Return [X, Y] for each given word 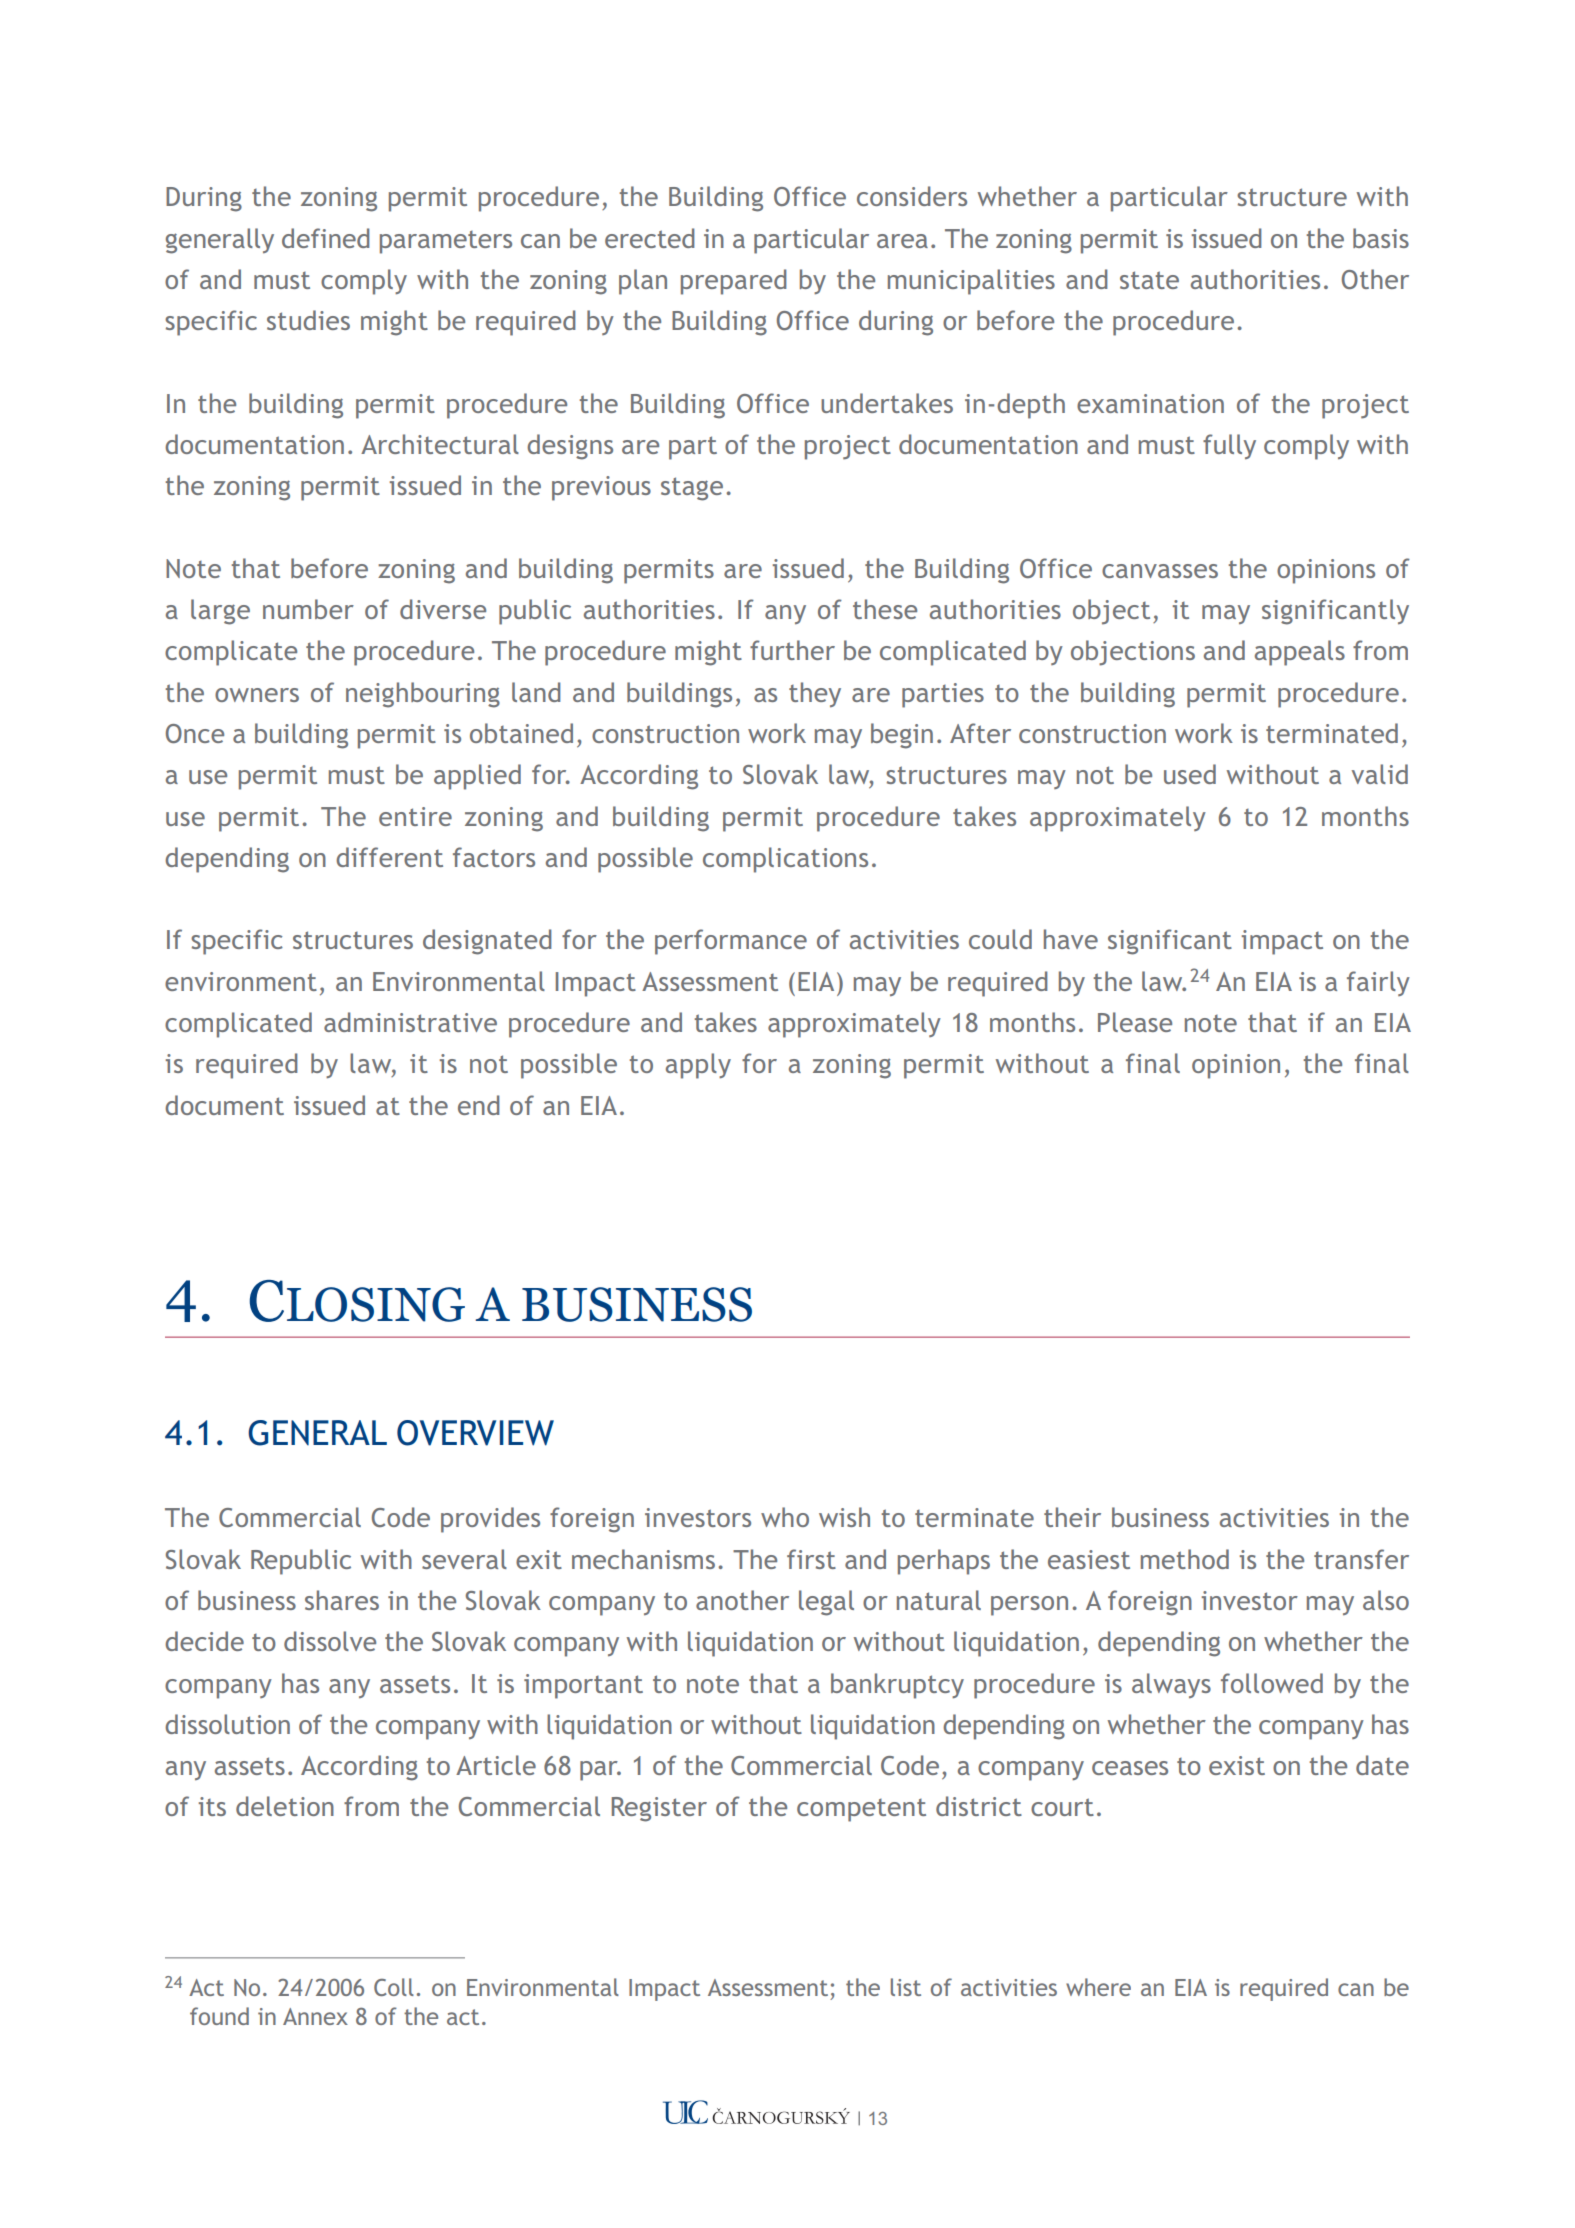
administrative [410, 1022]
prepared [734, 282]
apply [698, 1066]
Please [1135, 1022]
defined [326, 238]
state [1149, 280]
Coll [394, 1987]
